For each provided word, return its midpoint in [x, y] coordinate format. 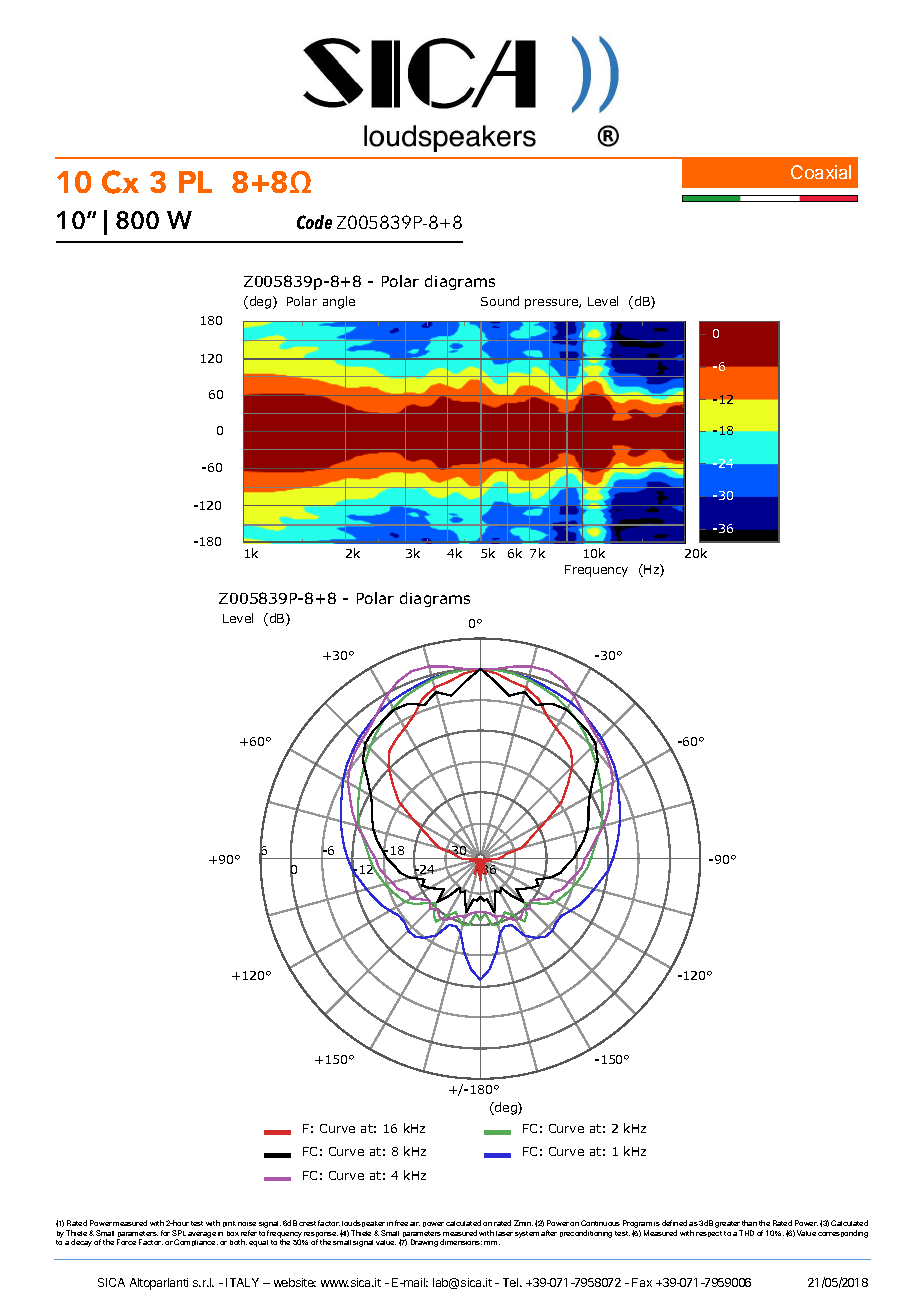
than [749, 1223]
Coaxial [821, 172]
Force [126, 1242]
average [202, 1235]
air [415, 1224]
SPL [179, 1233]
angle [339, 302]
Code [314, 222]
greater [728, 1226]
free [401, 1223]
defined [674, 1223]
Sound [500, 301]
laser [504, 1233]
